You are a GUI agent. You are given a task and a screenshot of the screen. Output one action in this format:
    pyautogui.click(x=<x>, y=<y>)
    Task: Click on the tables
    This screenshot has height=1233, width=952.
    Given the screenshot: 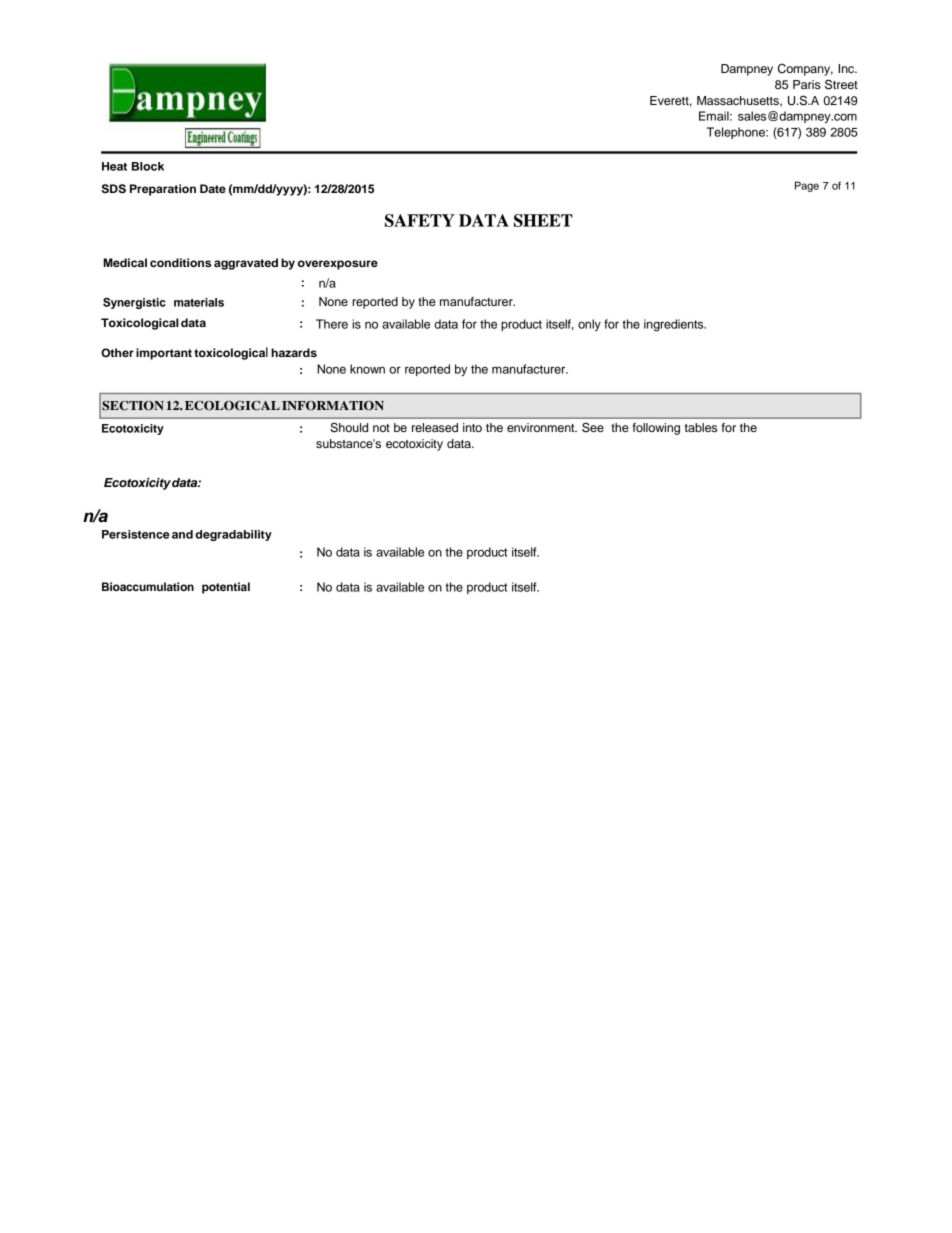 What is the action you would take?
    pyautogui.click(x=701, y=427)
